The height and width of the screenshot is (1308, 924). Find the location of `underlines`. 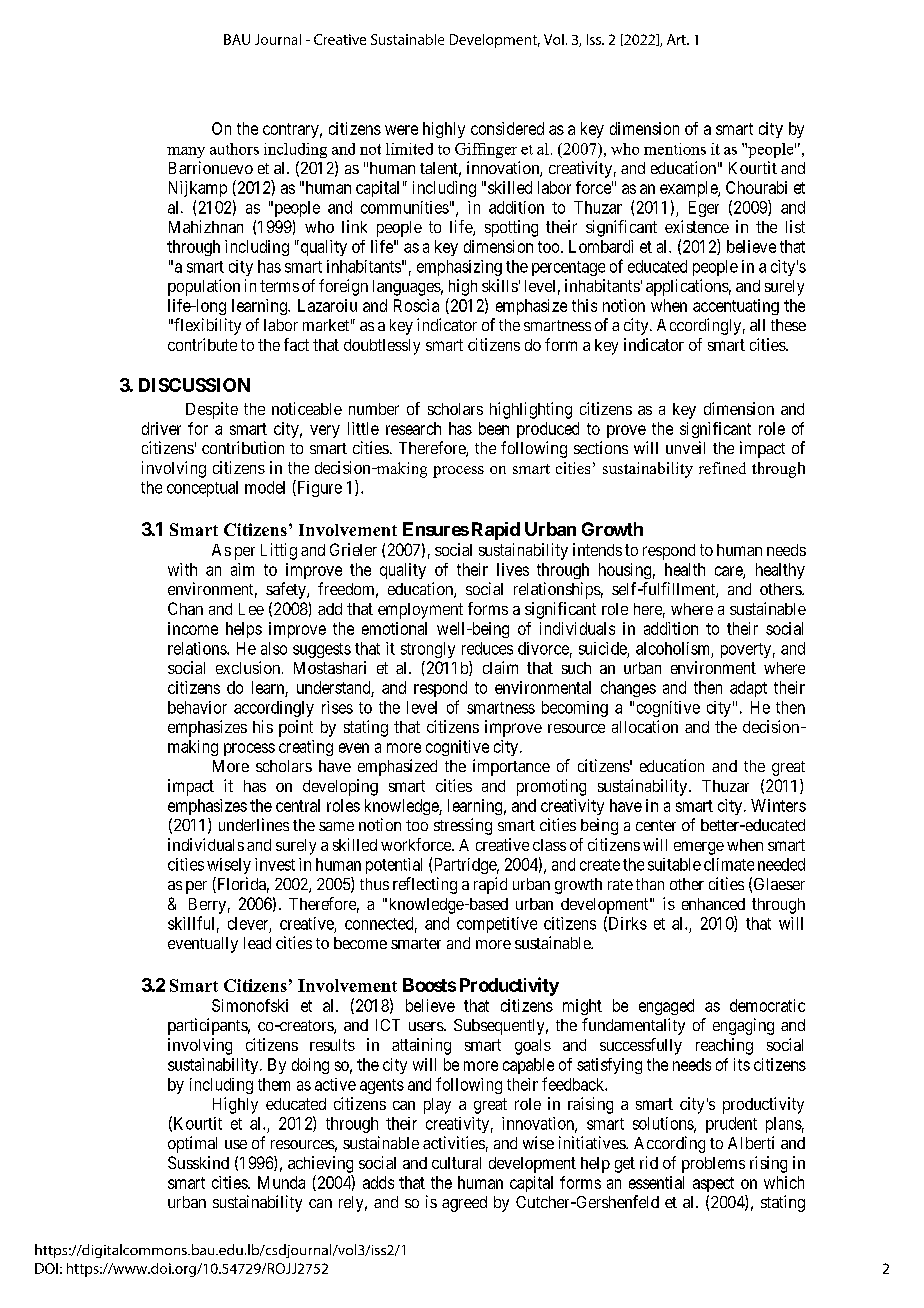

underlines is located at coordinates (254, 824).
